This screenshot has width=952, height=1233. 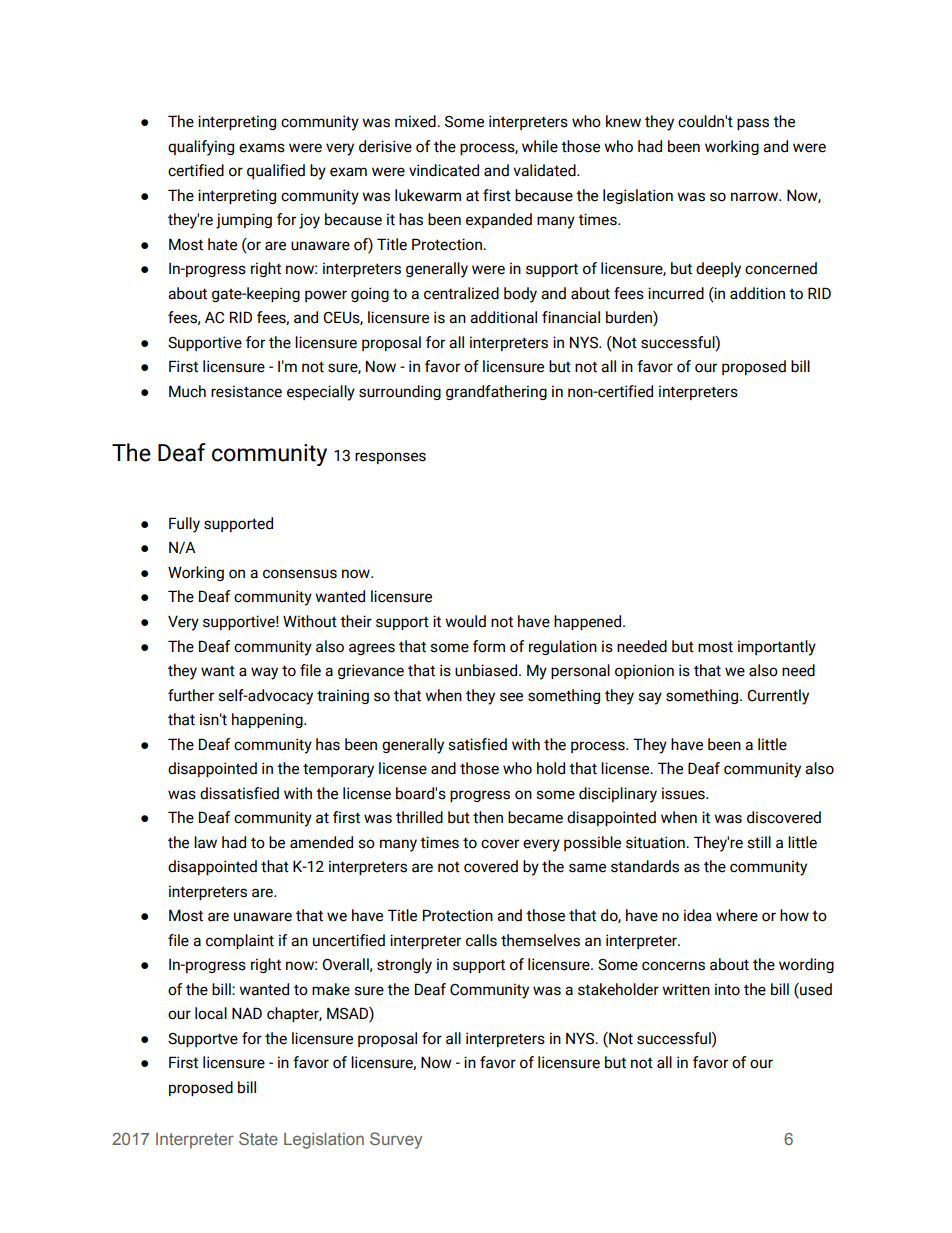 I want to click on then, so click(x=488, y=817).
